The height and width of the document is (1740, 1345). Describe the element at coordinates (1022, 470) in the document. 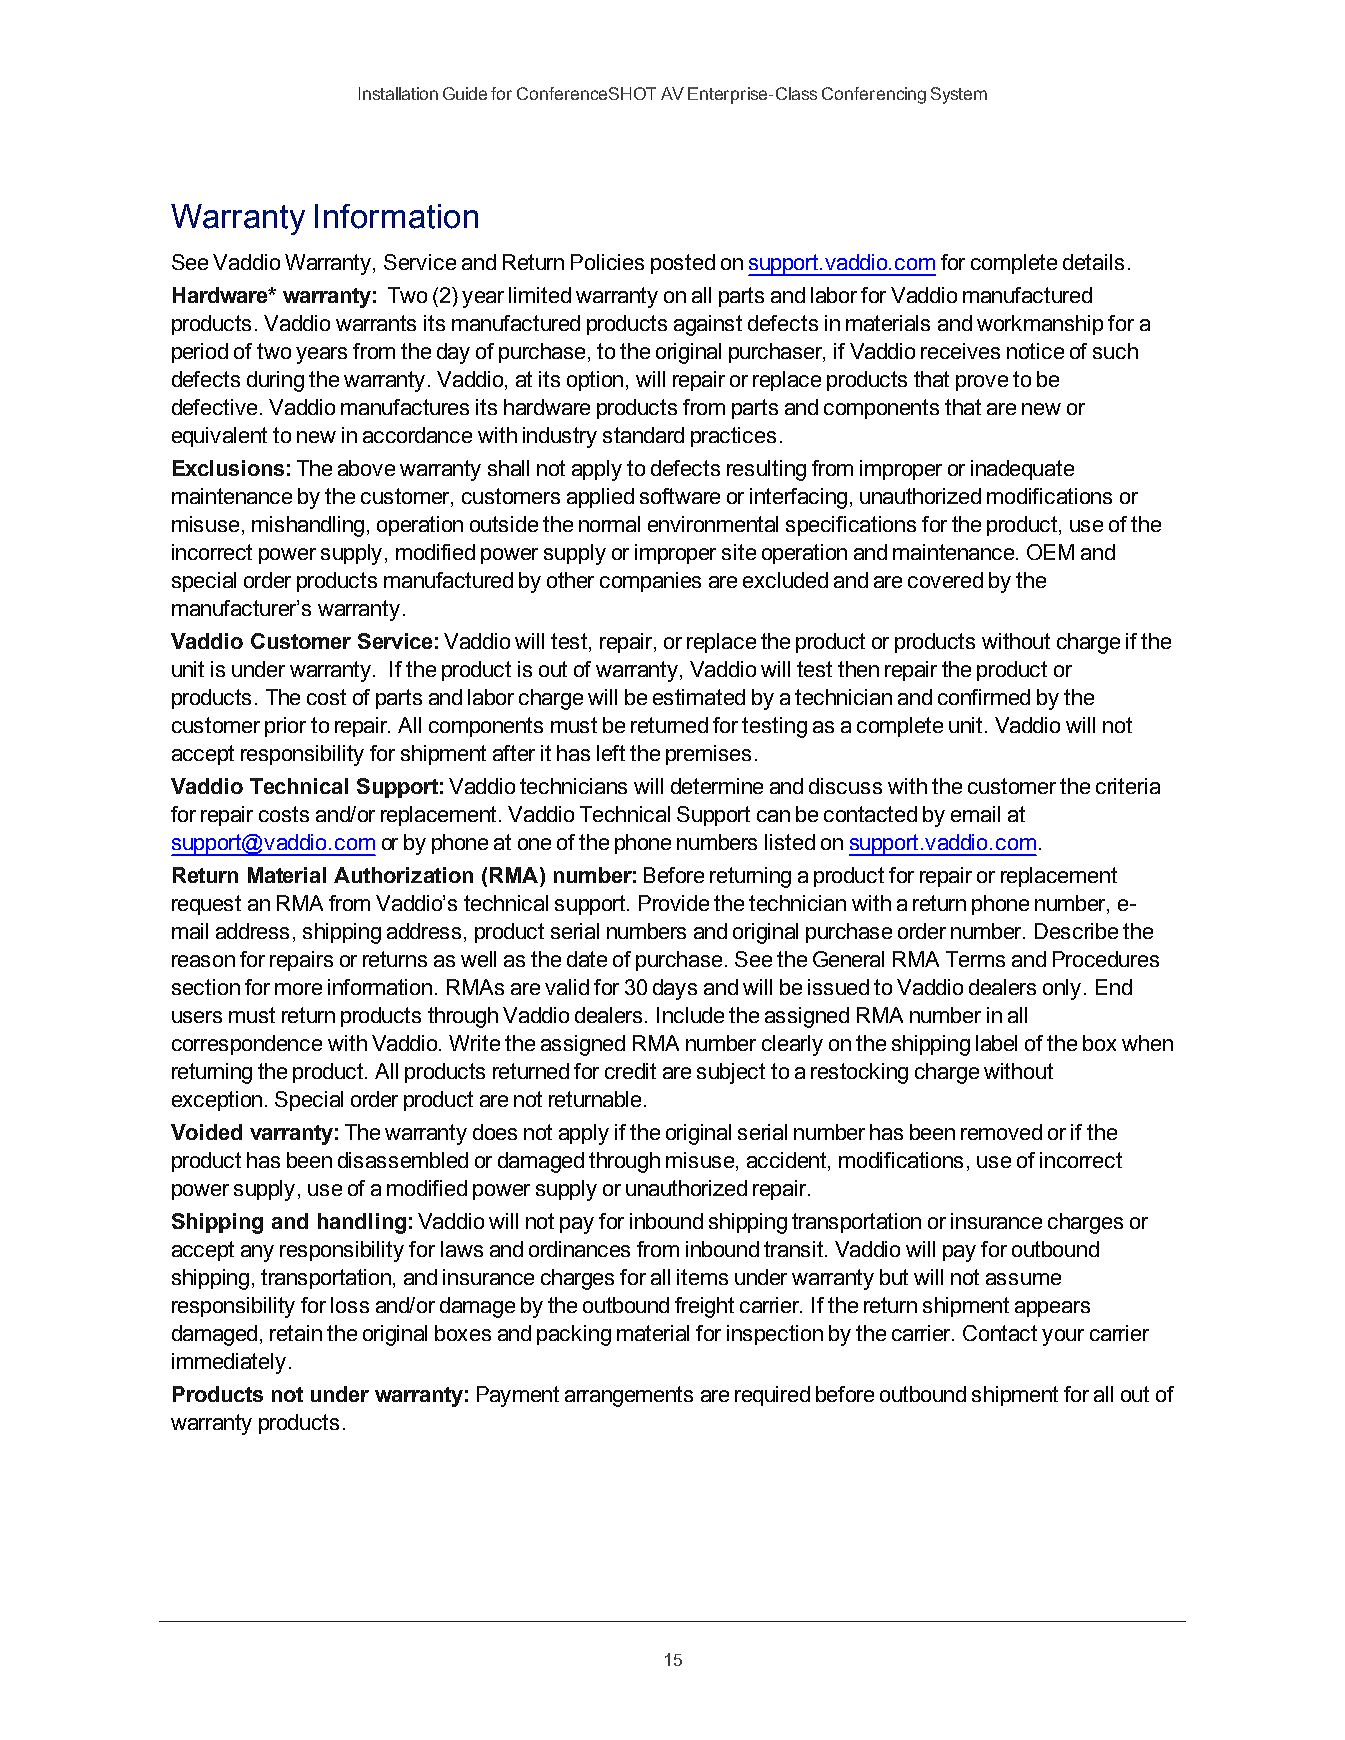

I see `inadequate` at that location.
